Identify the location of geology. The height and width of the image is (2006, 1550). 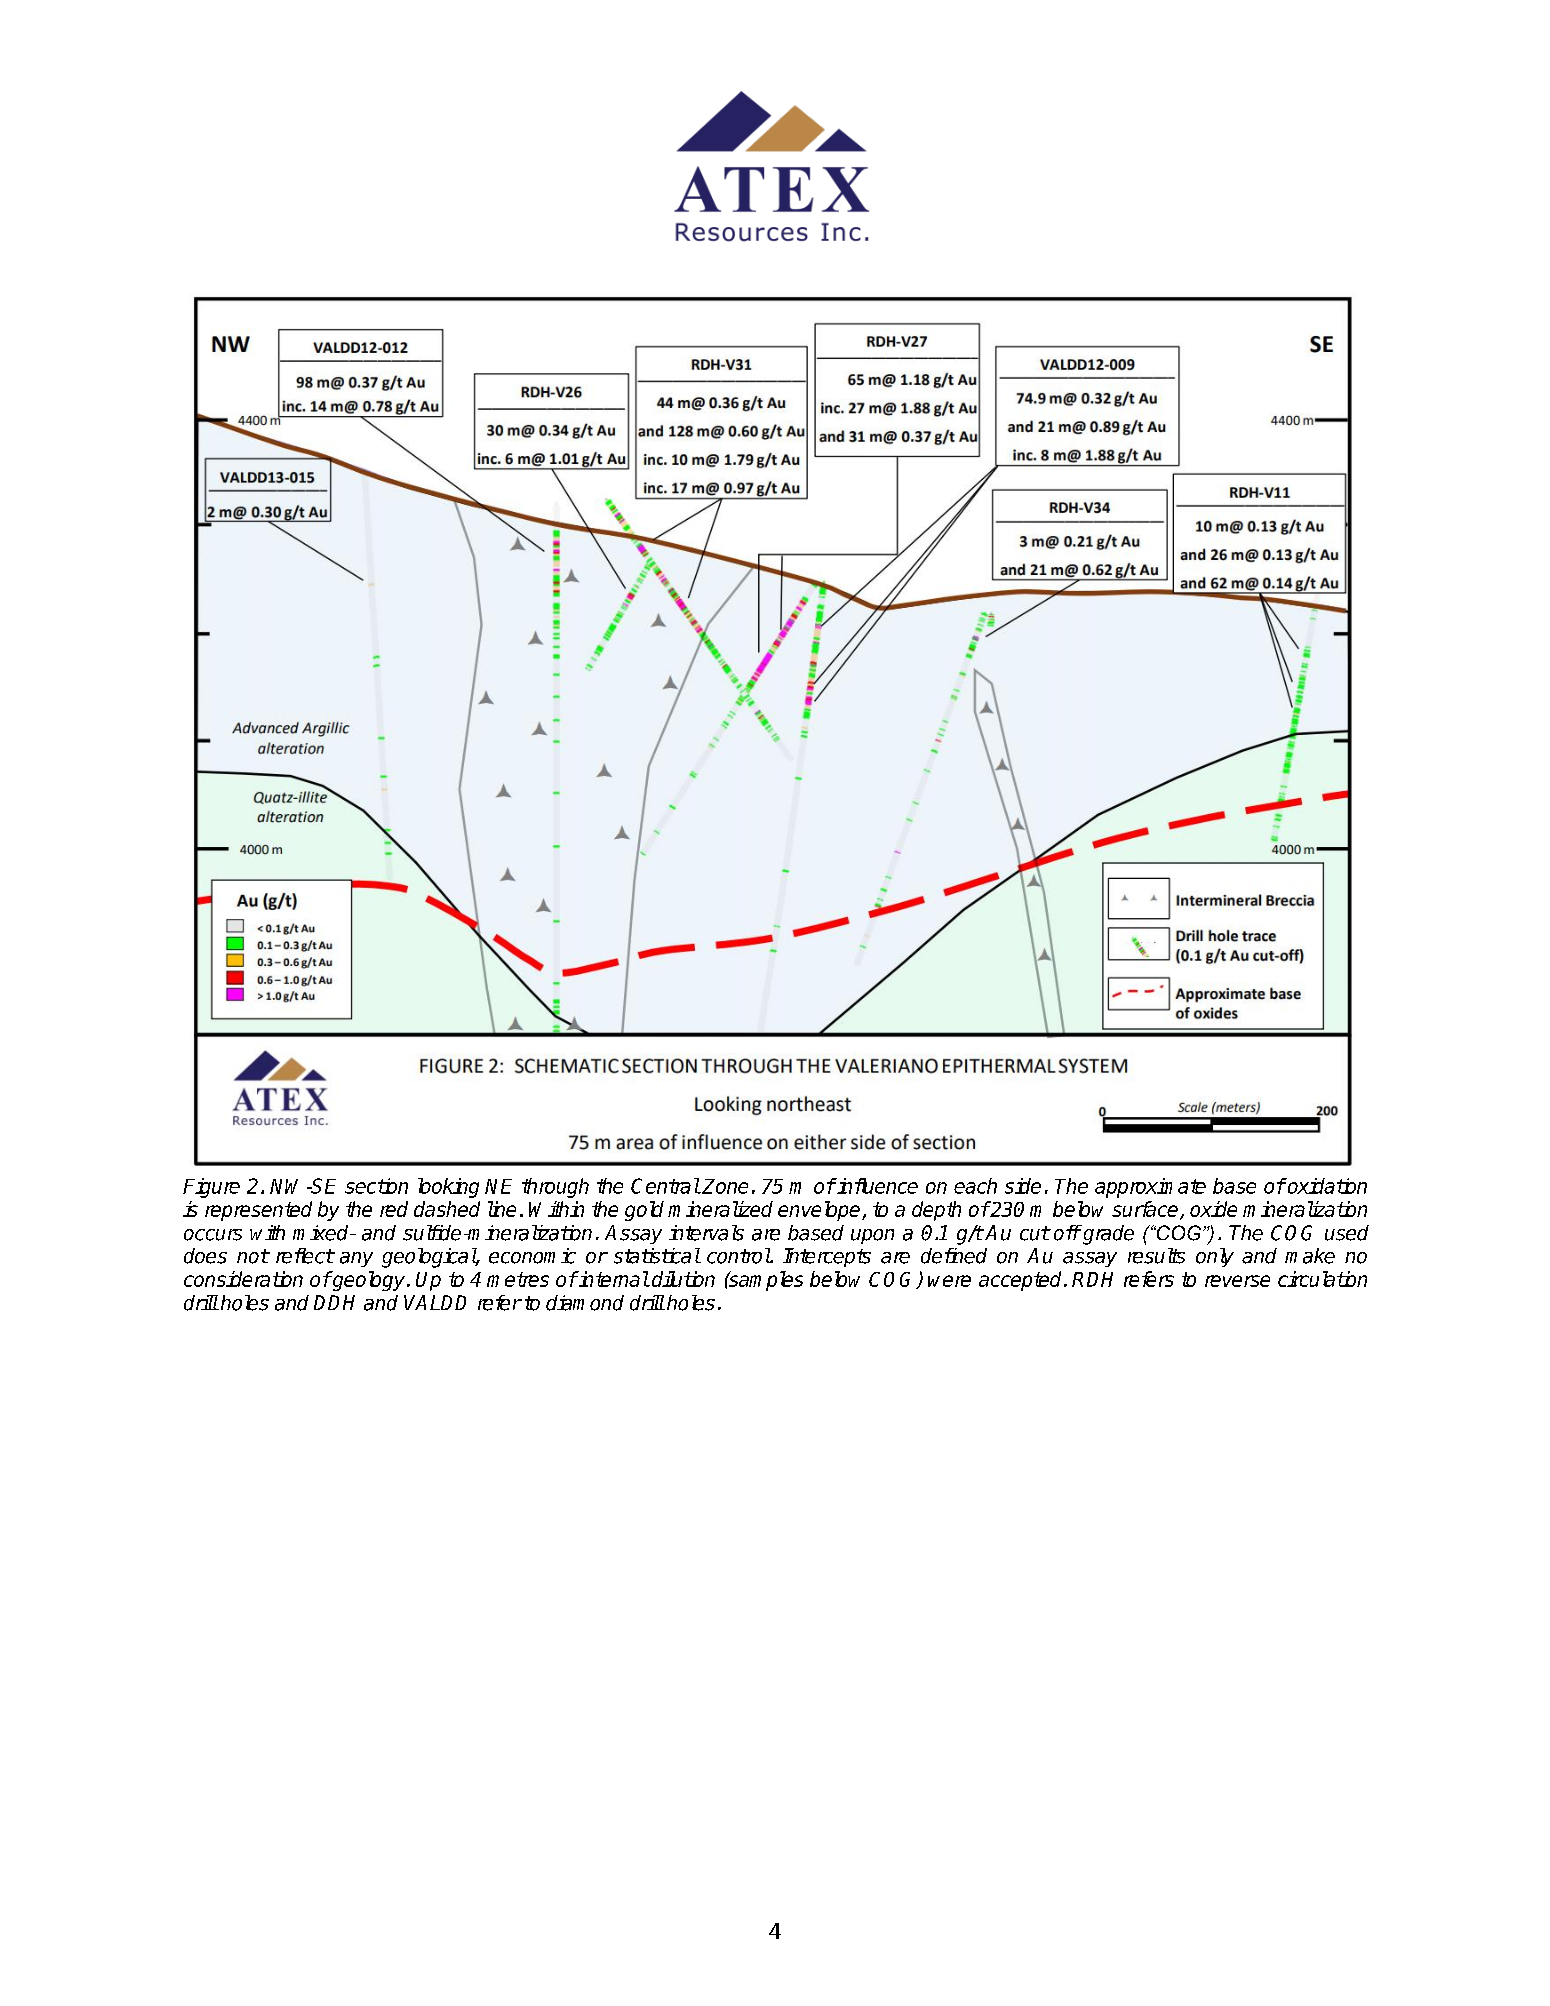
(369, 1281).
